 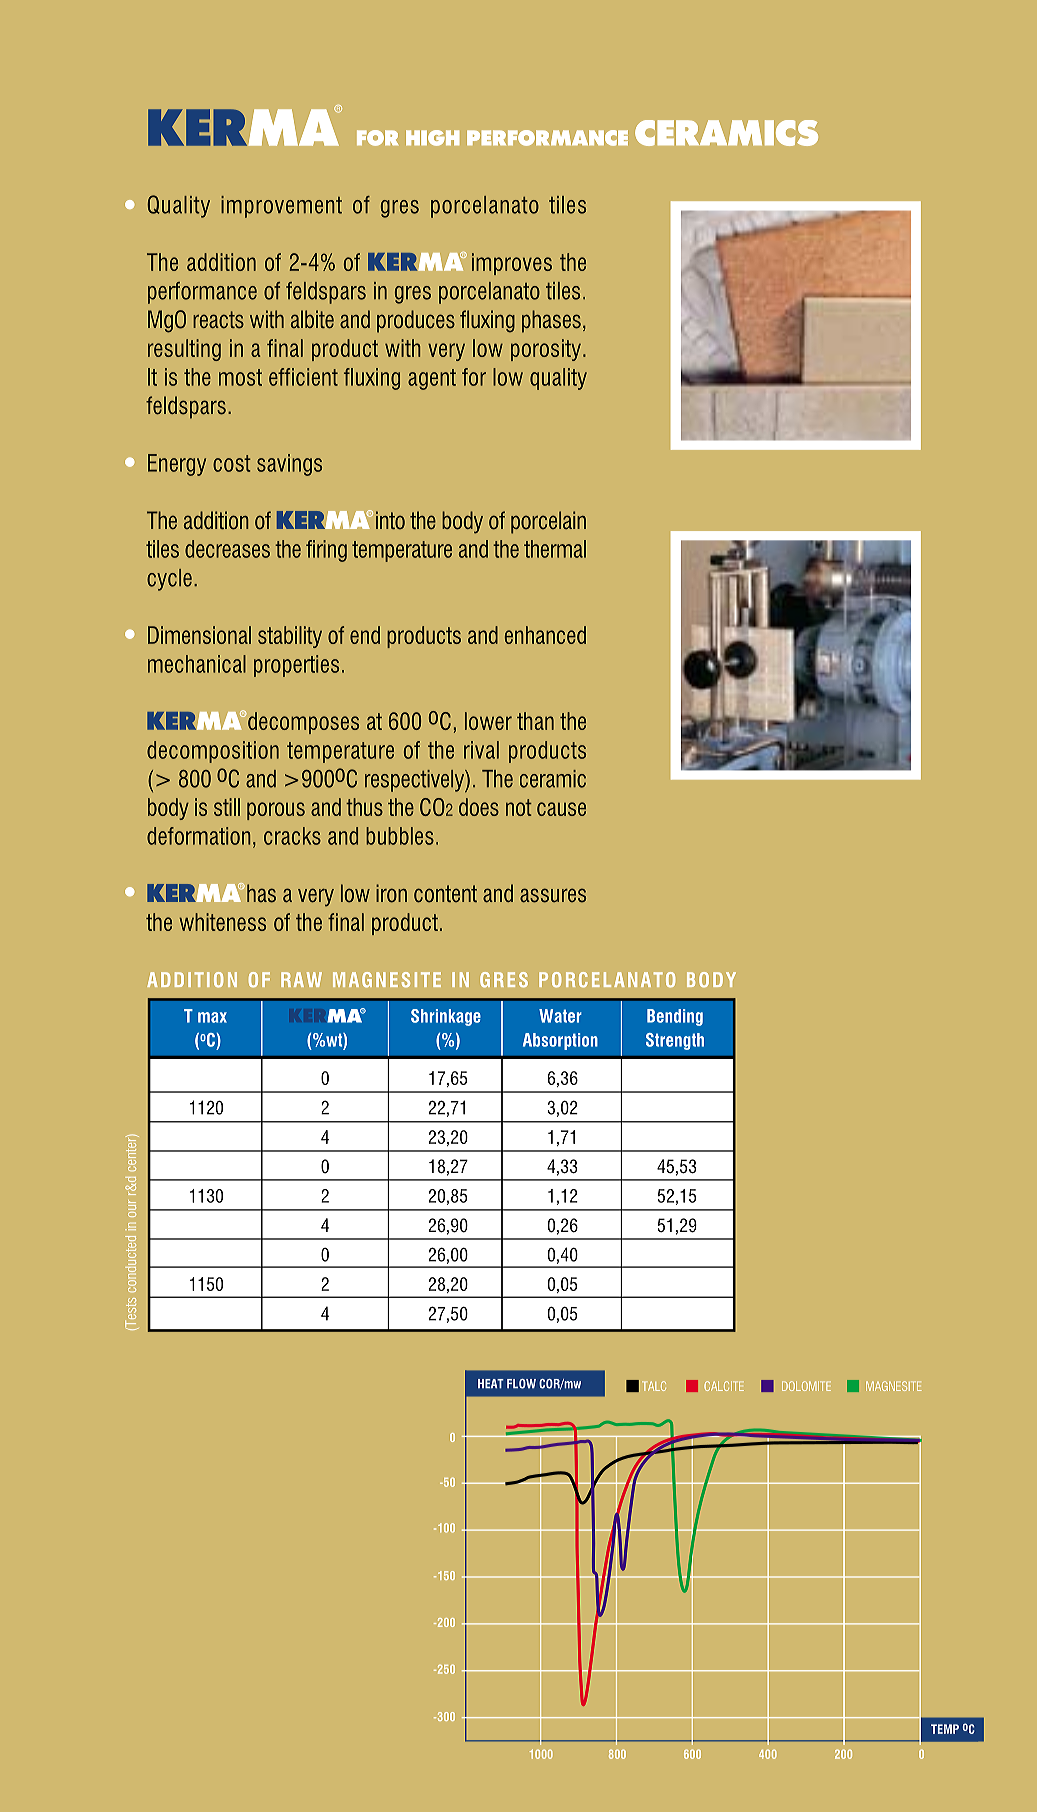 I want to click on HEAT, so click(x=491, y=1383).
